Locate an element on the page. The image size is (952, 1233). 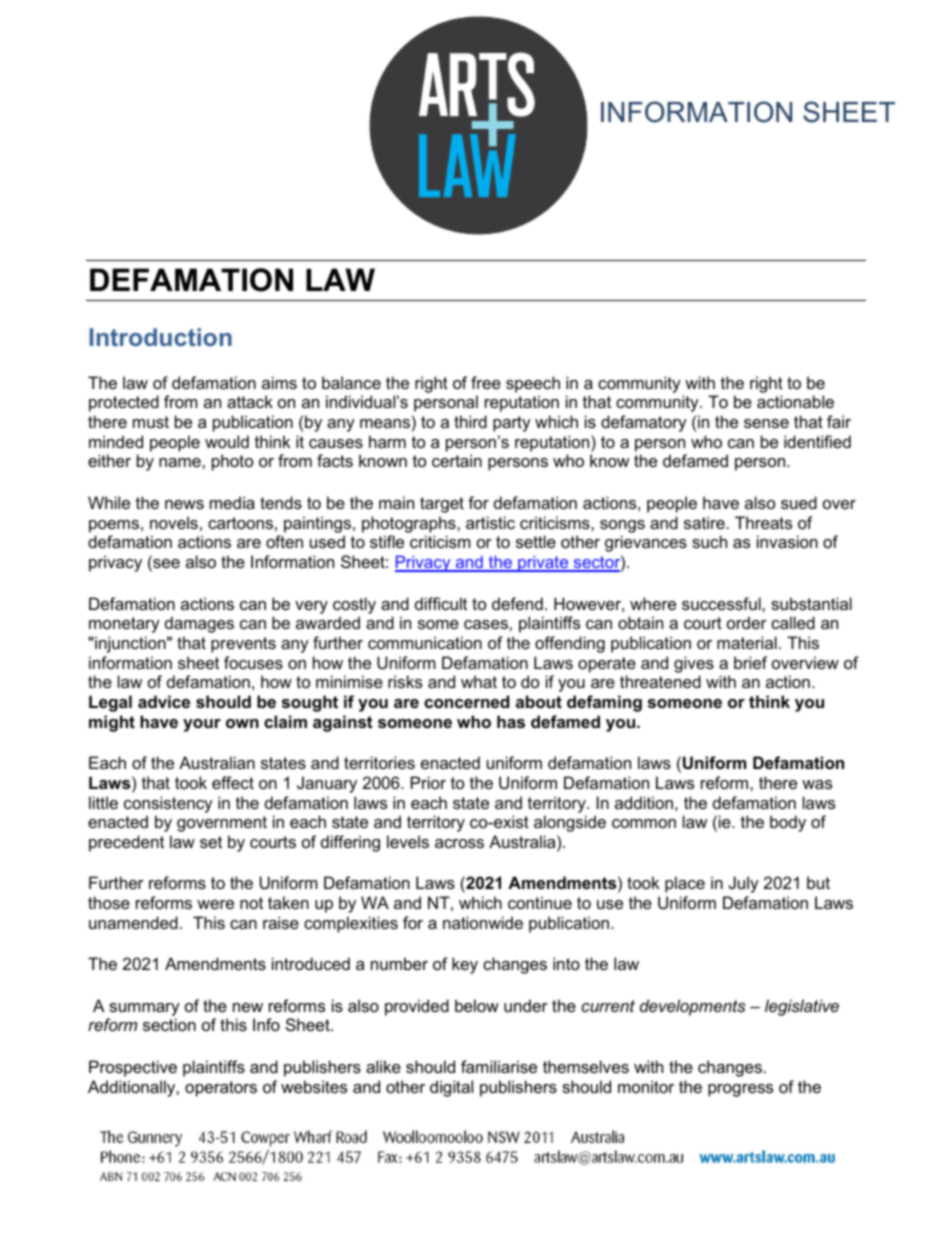
across is located at coordinates (459, 843).
